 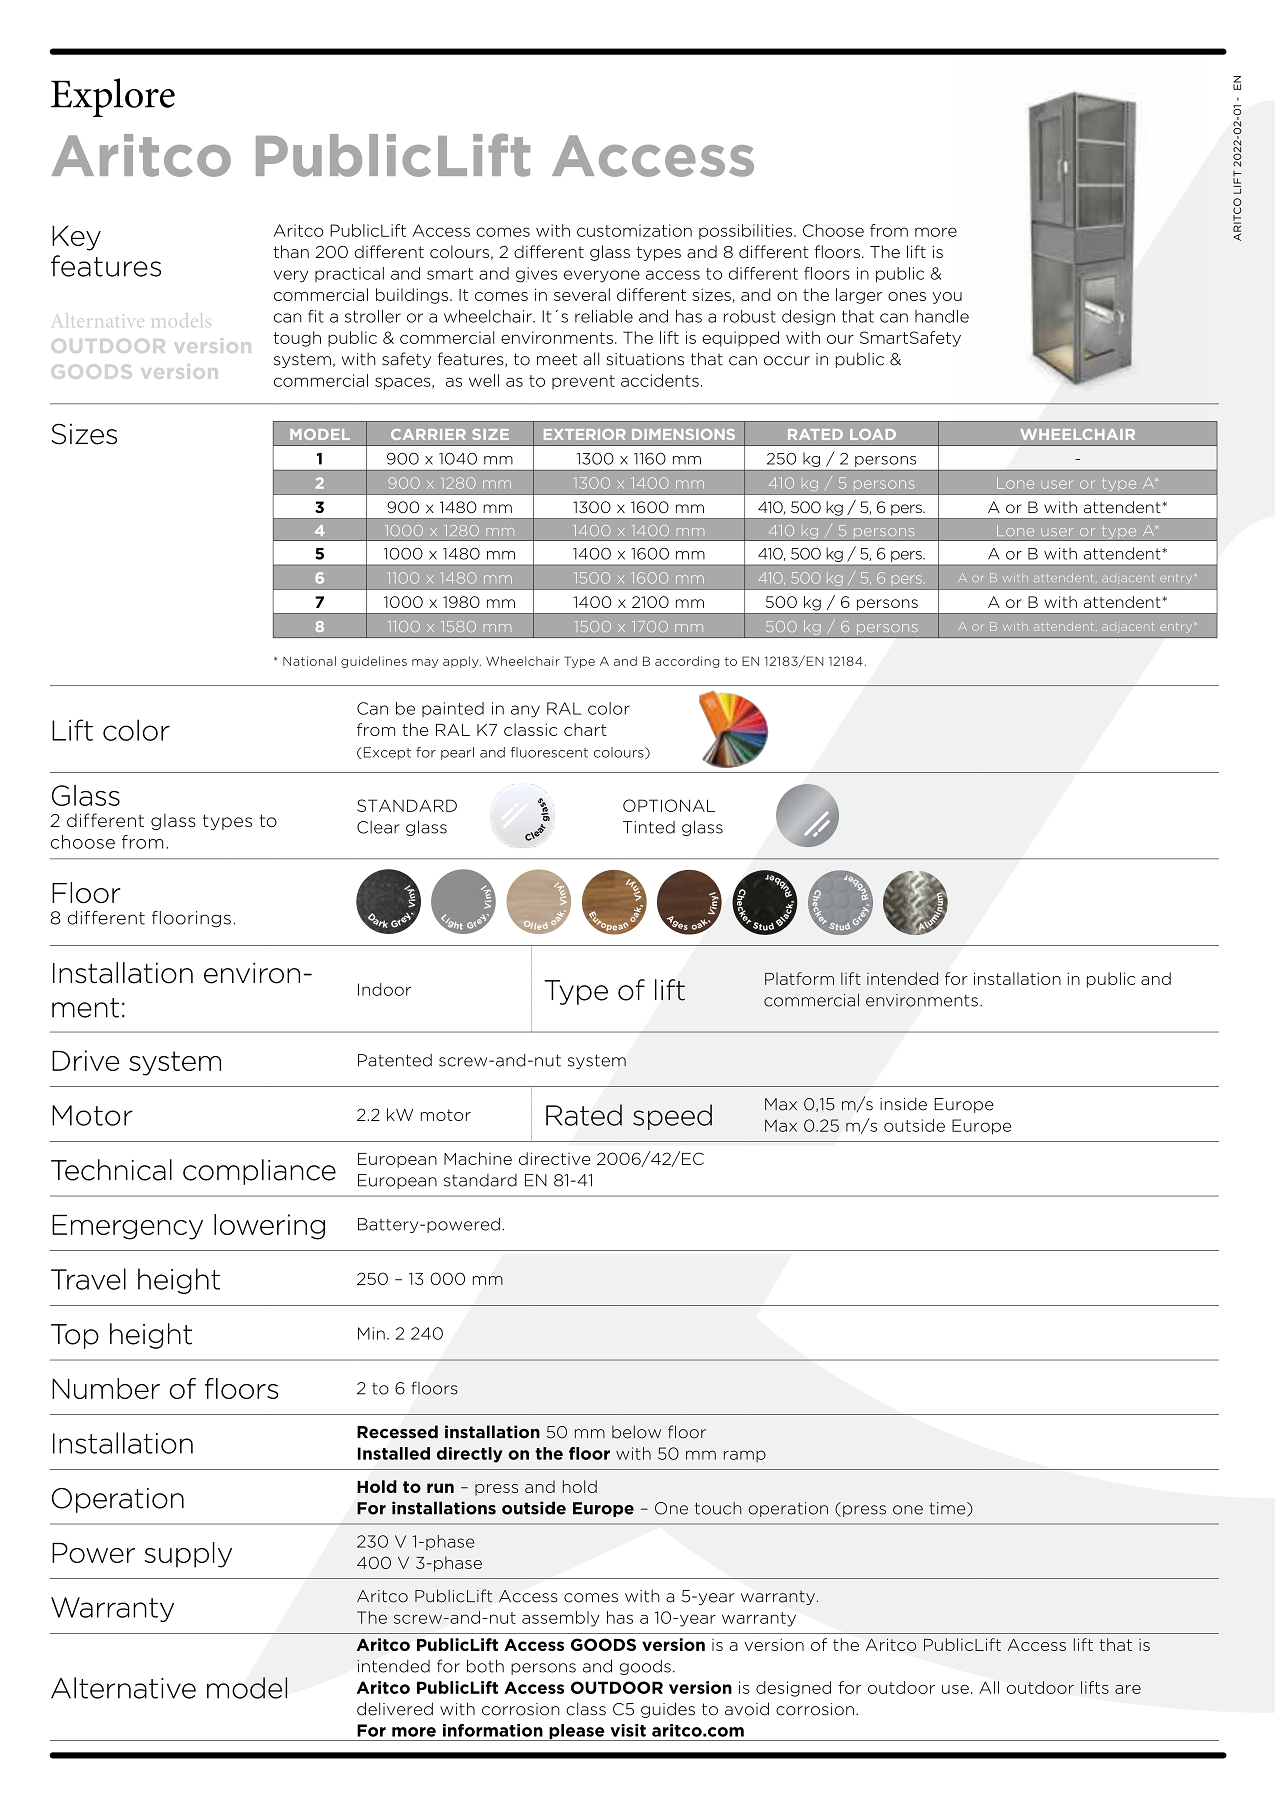 I want to click on EXTERIOR, so click(x=585, y=434).
